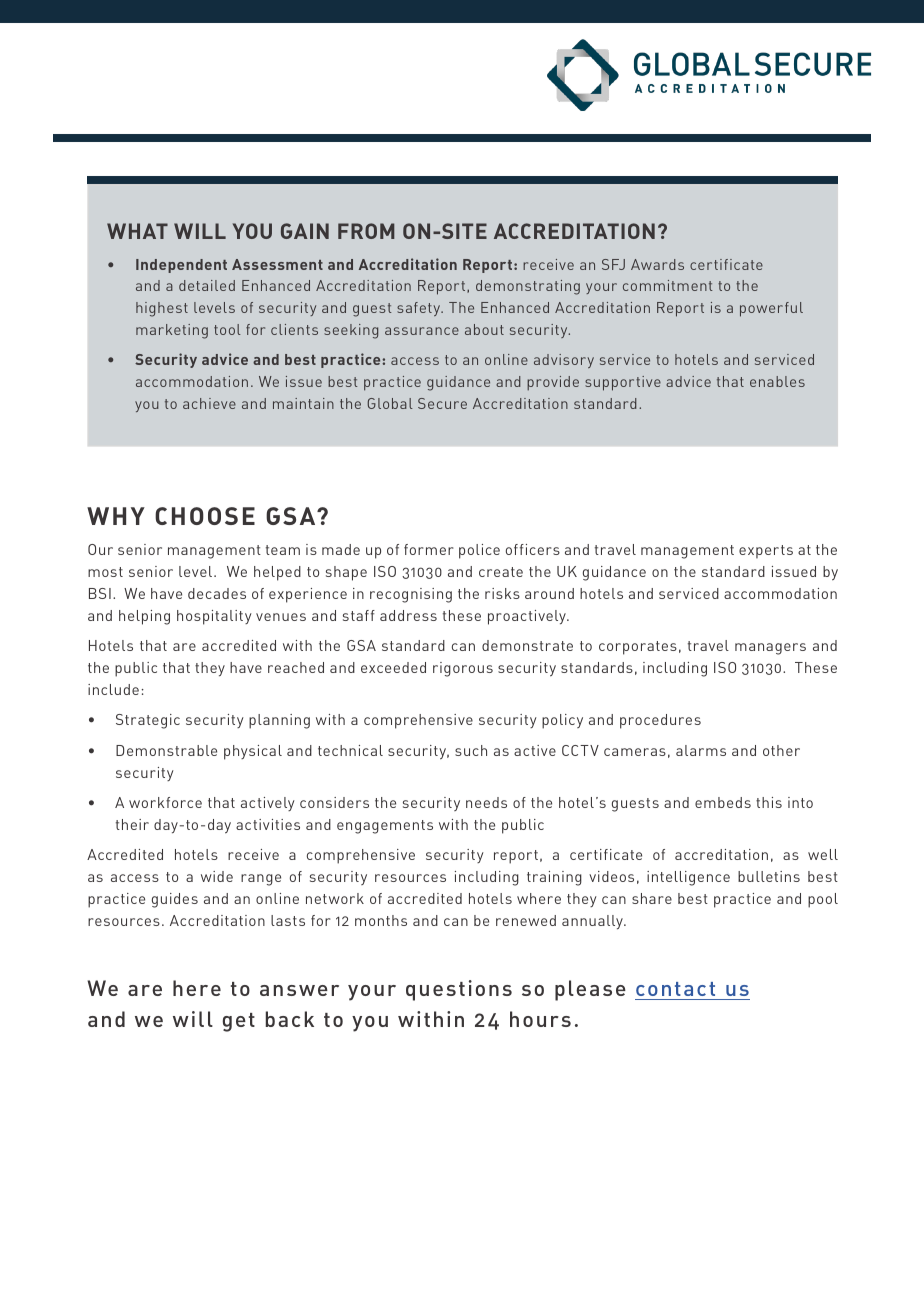 This document has height=1308, width=924. What do you see at coordinates (770, 649) in the document?
I see `managers` at bounding box center [770, 649].
